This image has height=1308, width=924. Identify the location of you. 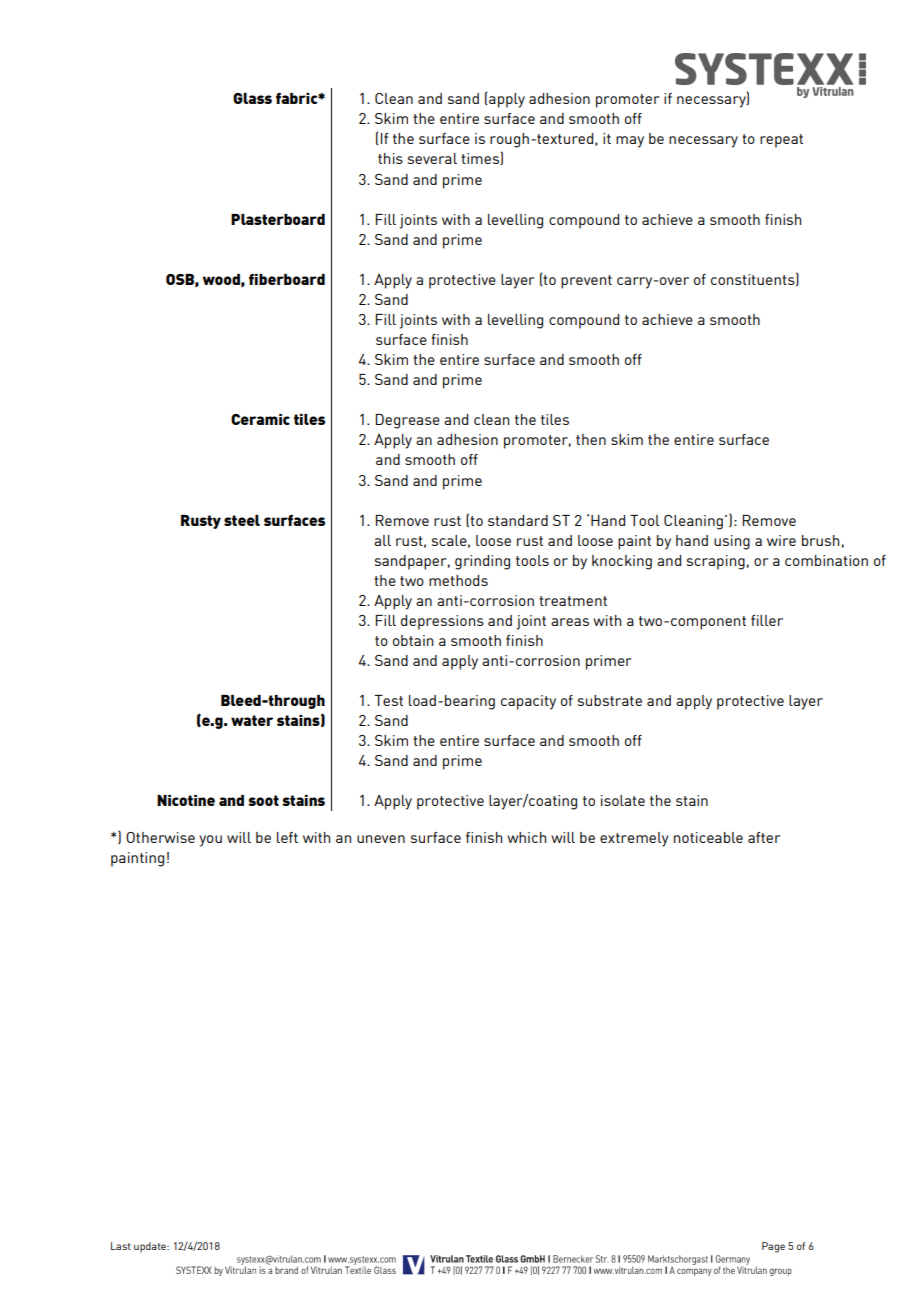
(210, 841).
